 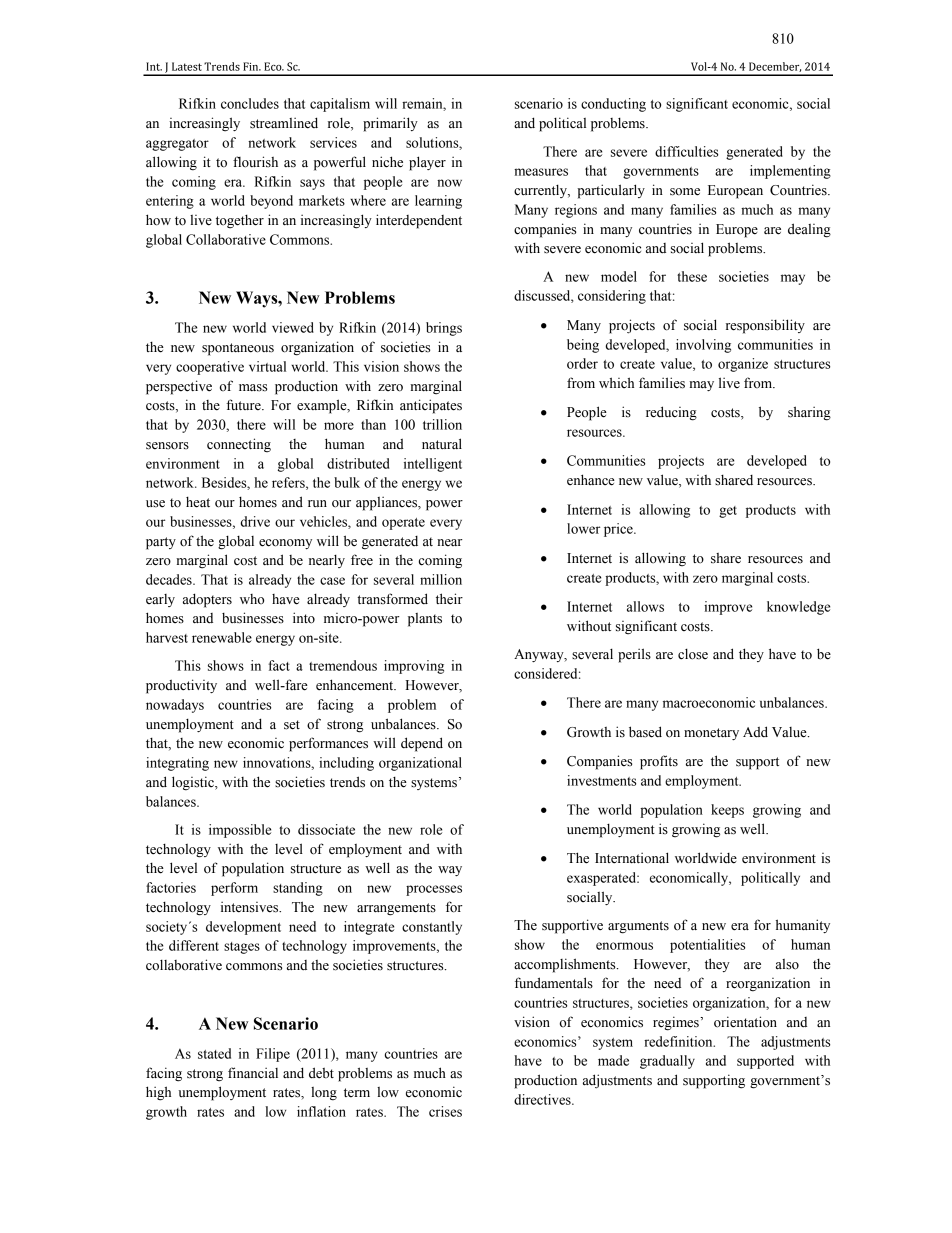 I want to click on financial, so click(x=253, y=1073).
